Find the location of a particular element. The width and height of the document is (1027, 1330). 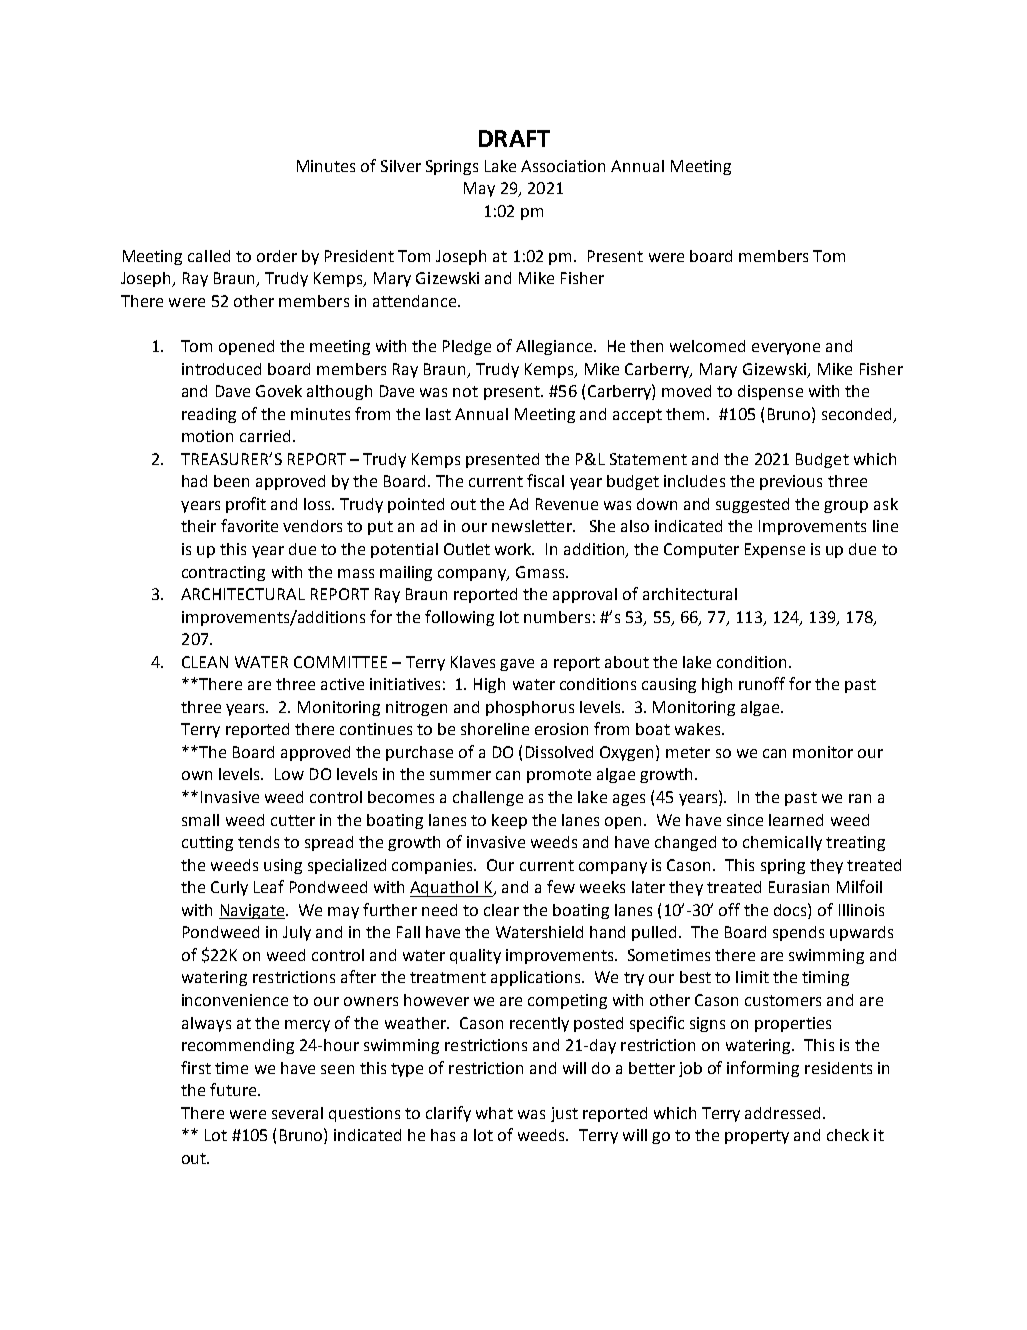

previous is located at coordinates (791, 482).
